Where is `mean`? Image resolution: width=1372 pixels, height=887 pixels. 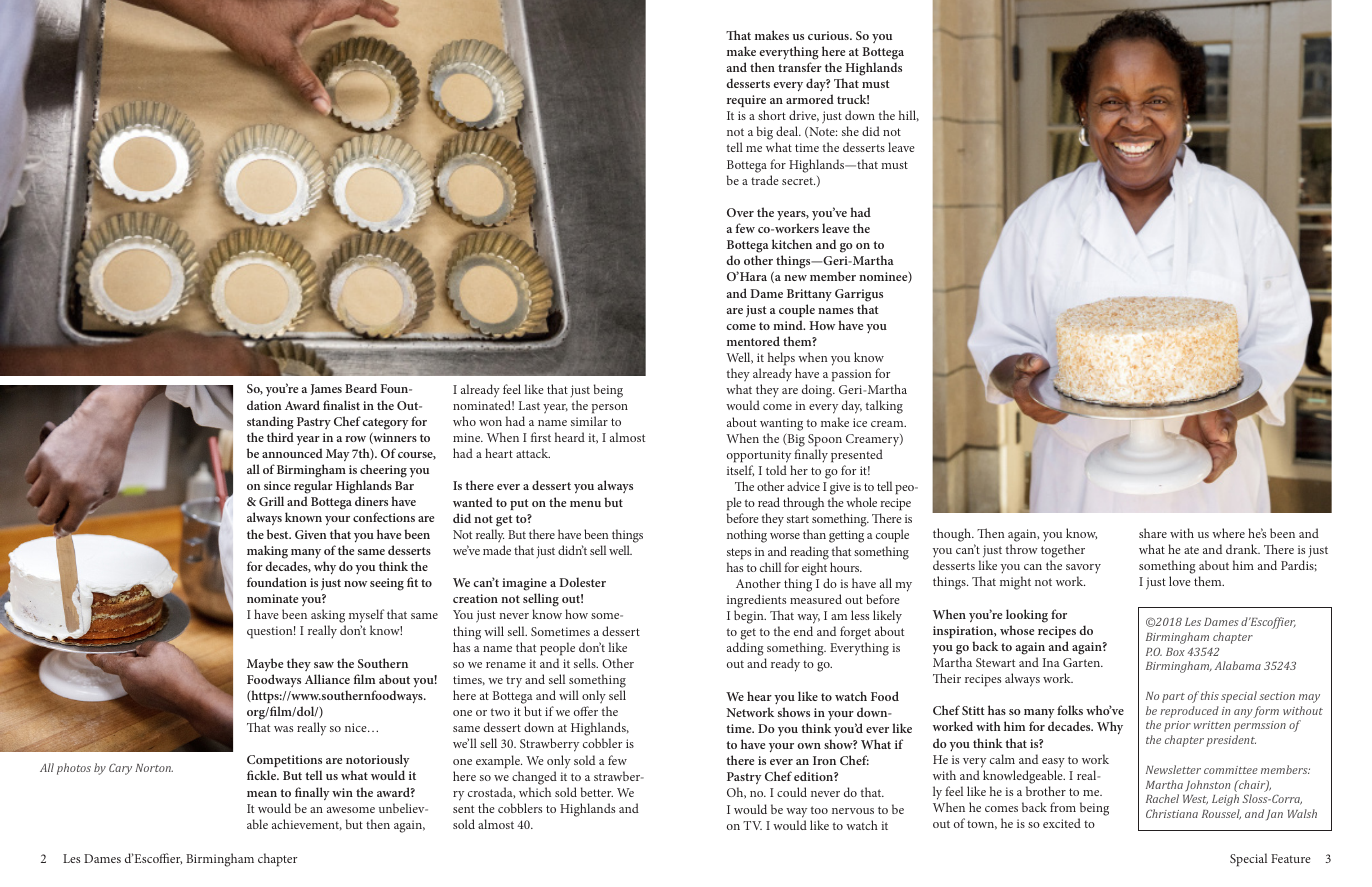 mean is located at coordinates (262, 794).
